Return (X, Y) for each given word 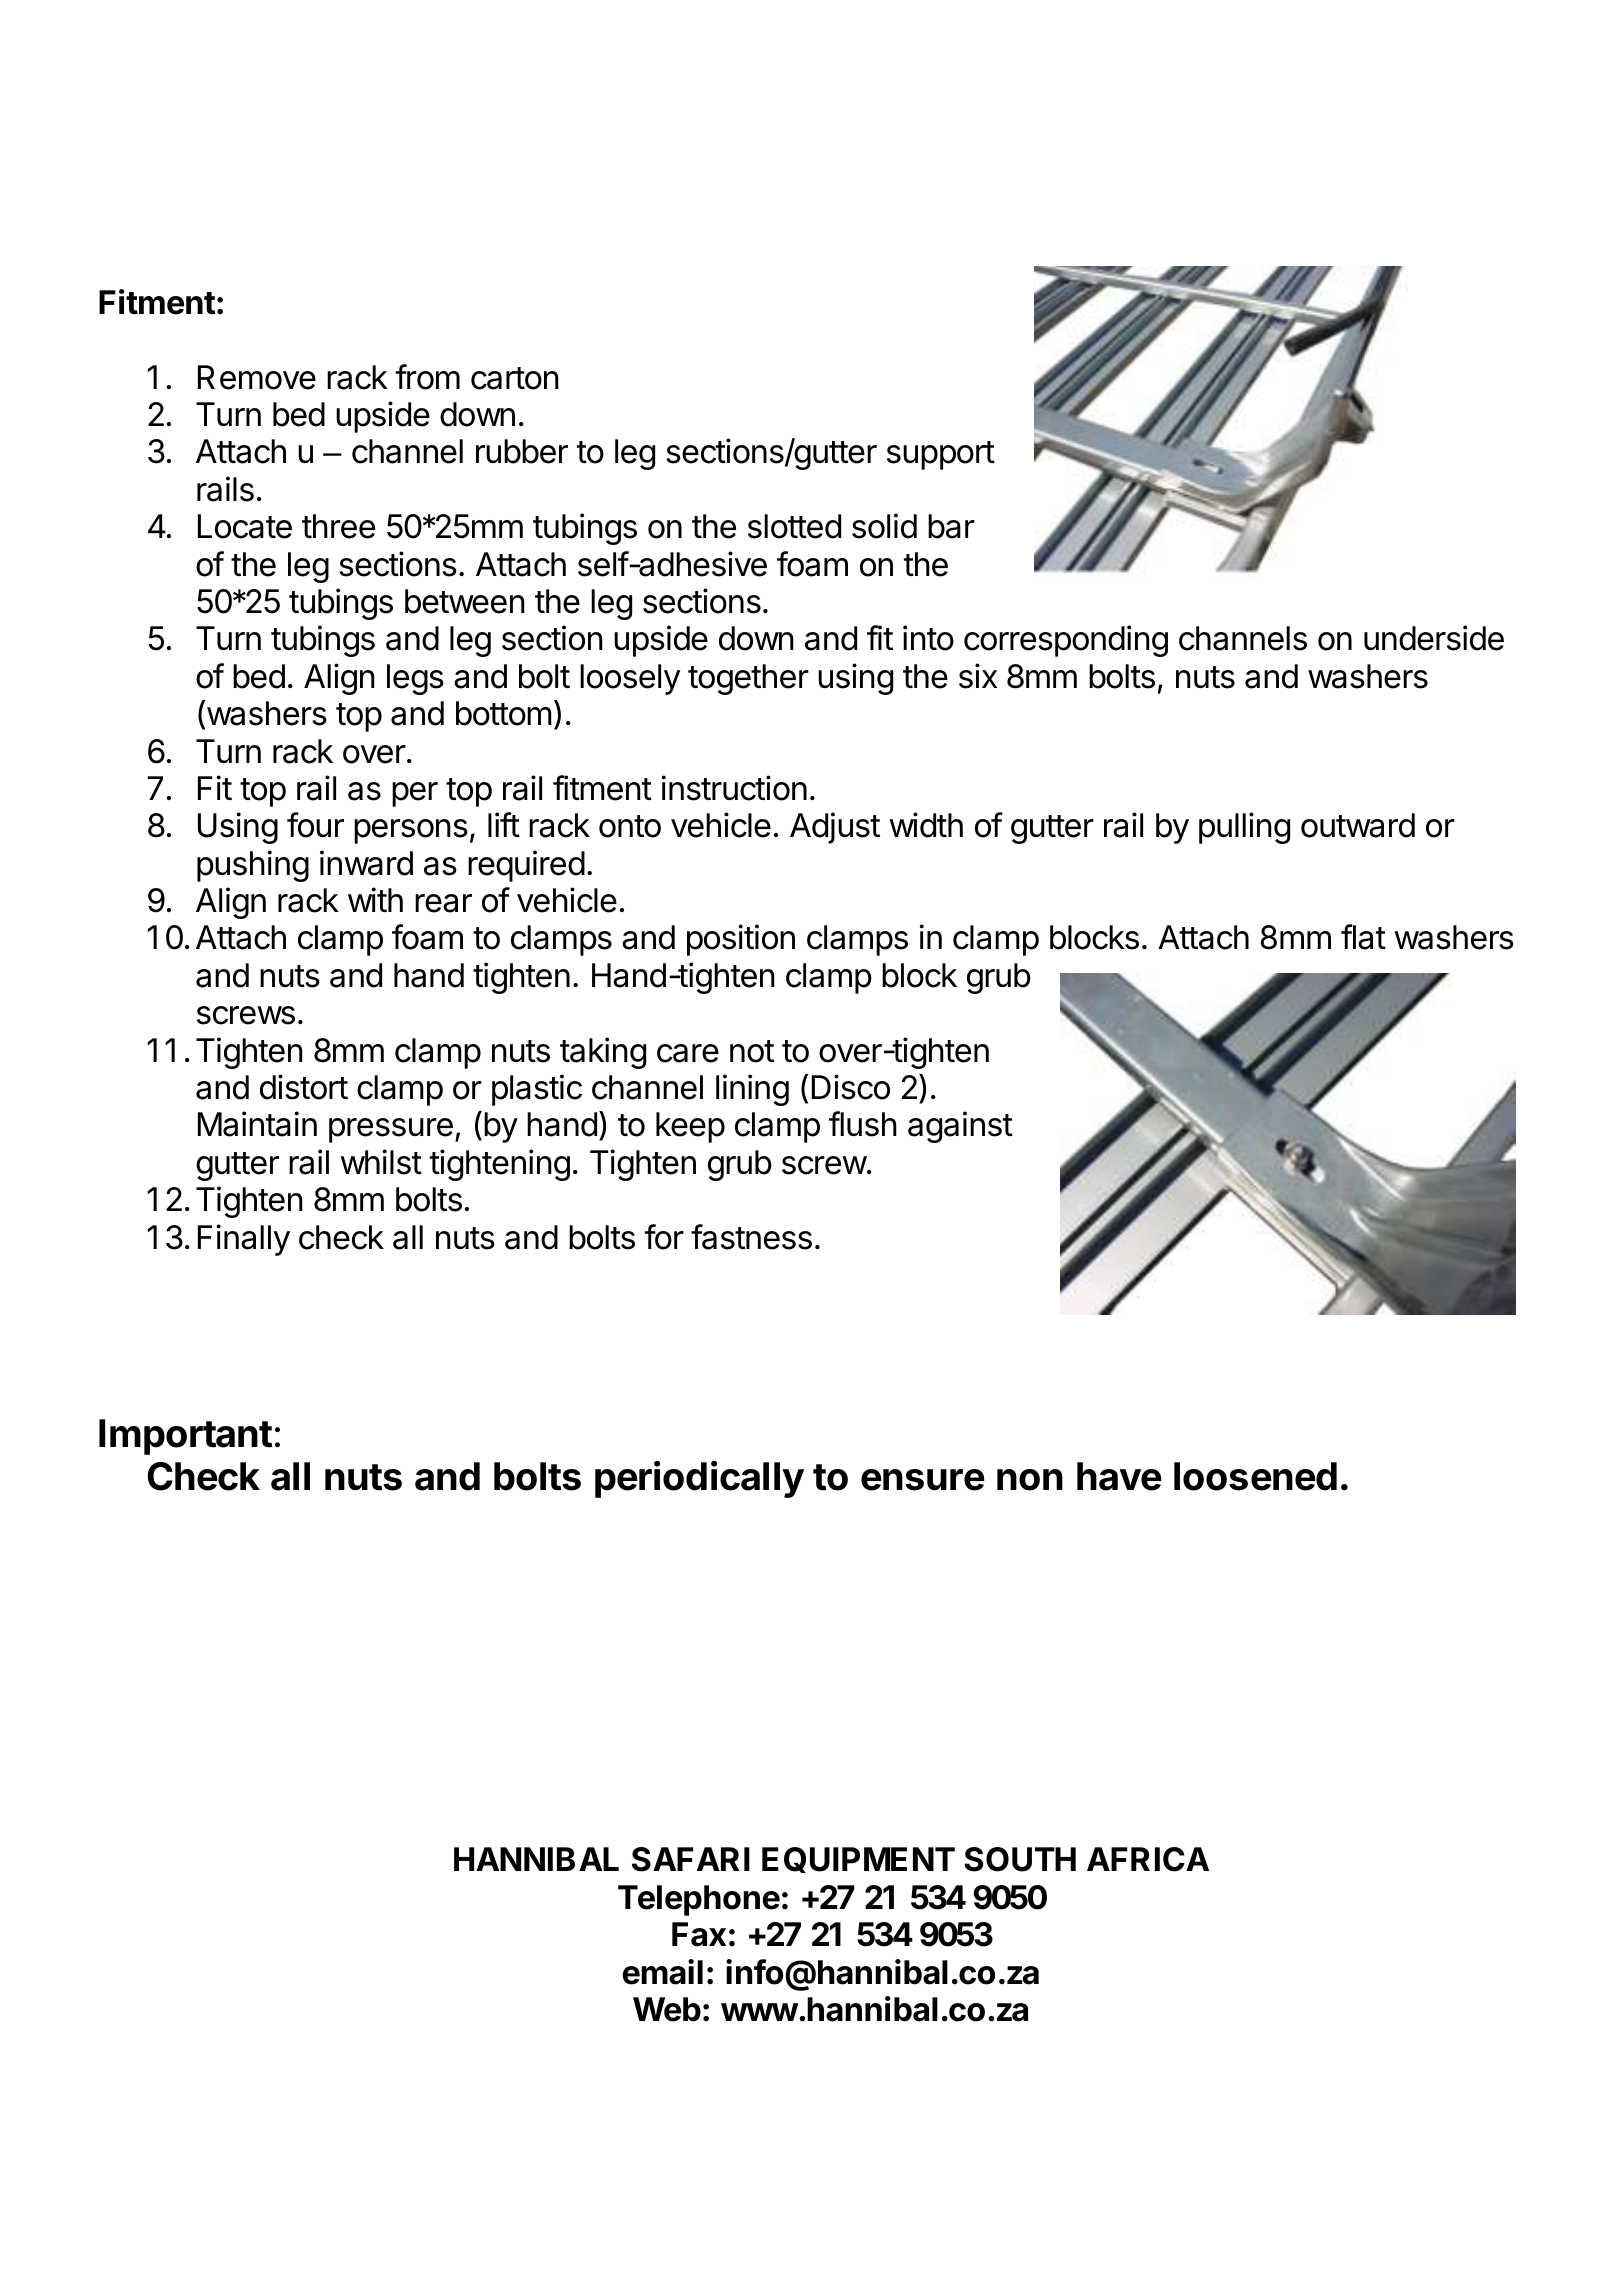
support (941, 455)
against (960, 1127)
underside (1434, 638)
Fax (699, 1934)
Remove (257, 377)
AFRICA (1148, 1859)
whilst (381, 1162)
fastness (751, 1237)
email (663, 1972)
